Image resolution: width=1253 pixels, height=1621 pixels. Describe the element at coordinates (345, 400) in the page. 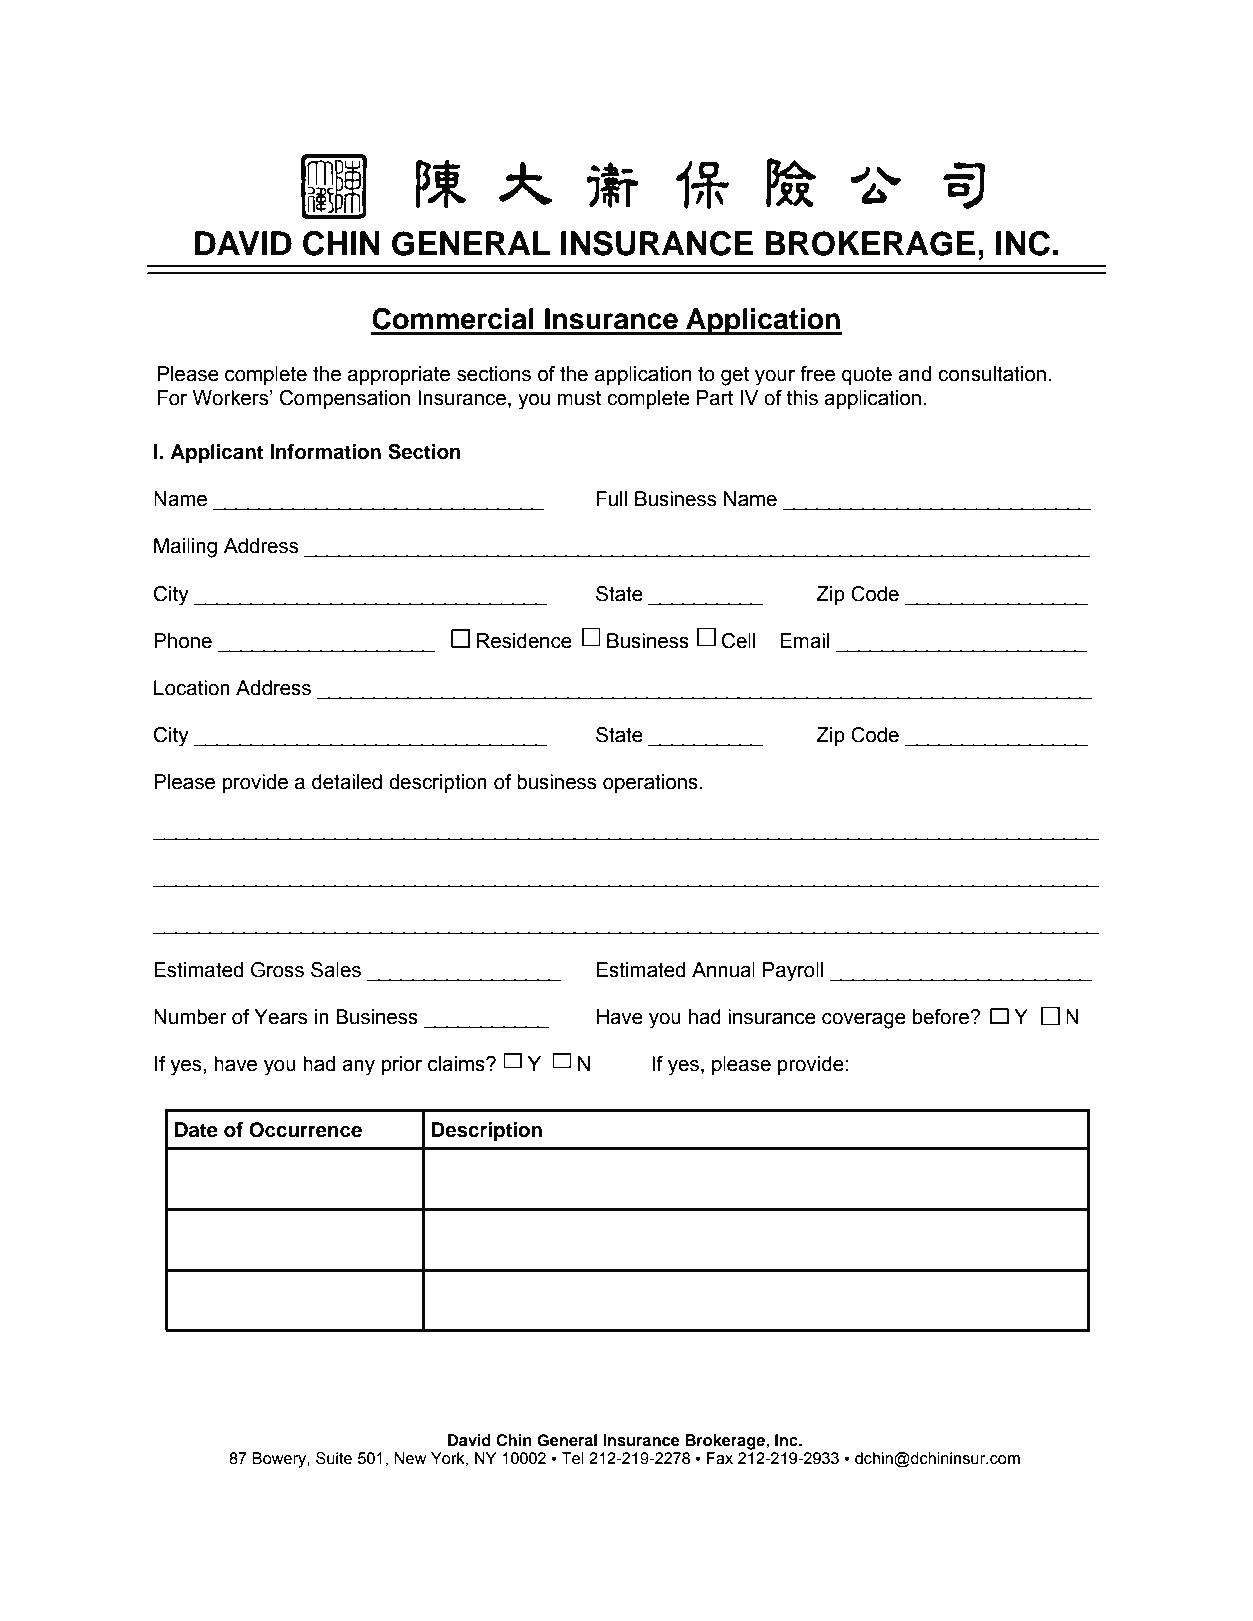

I see `Compensation` at that location.
